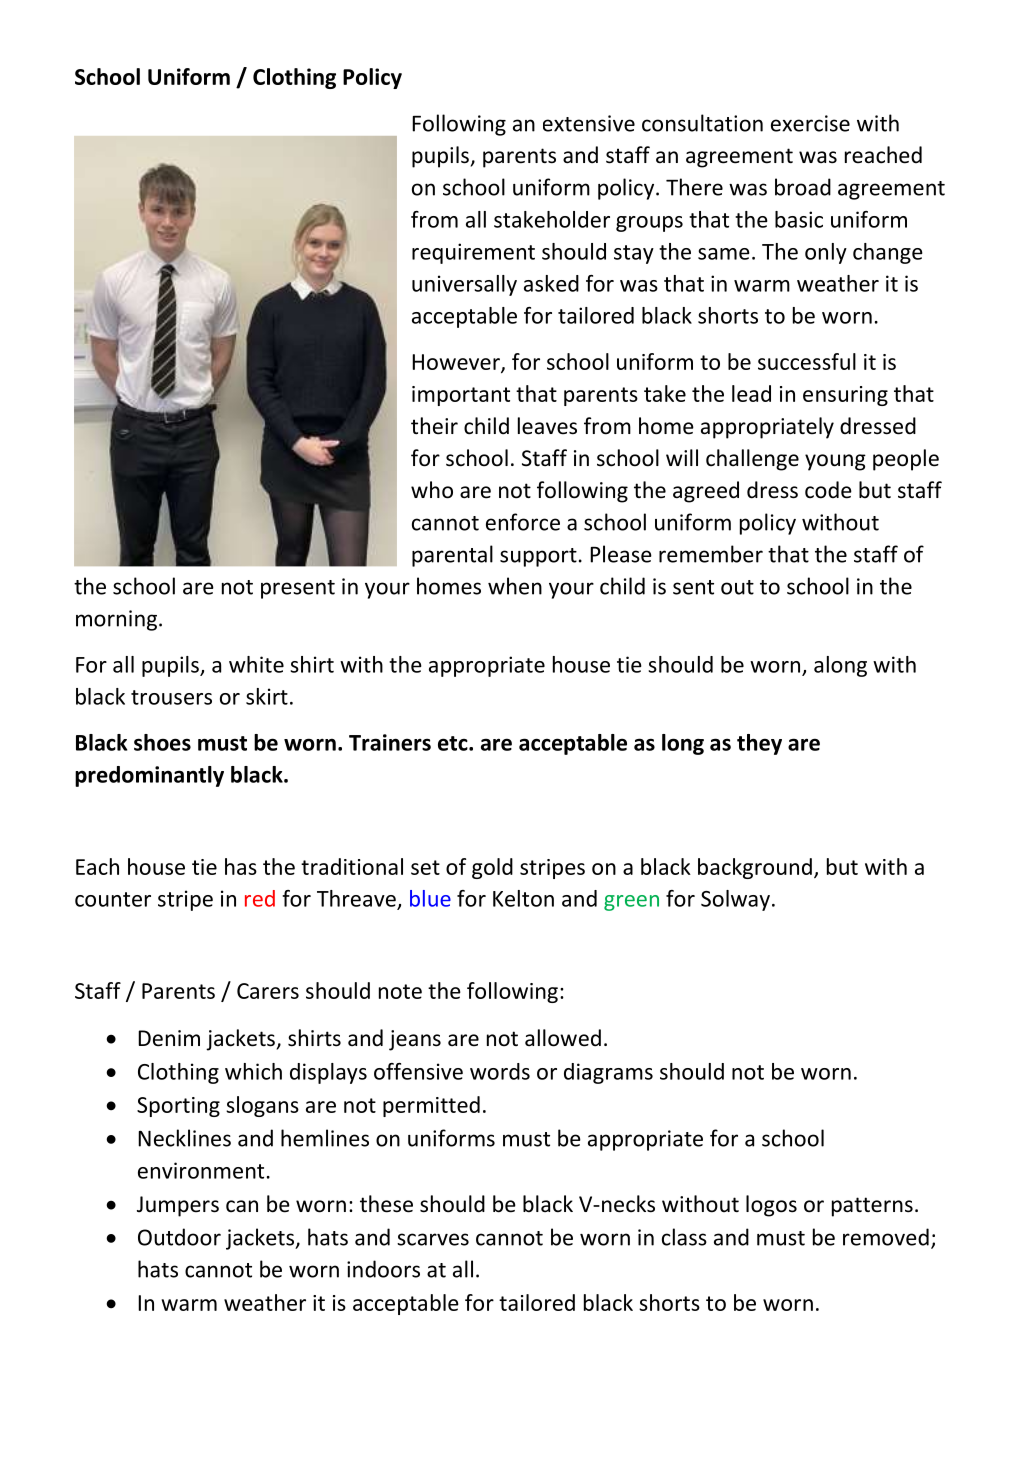  Describe the element at coordinates (492, 868) in the image. I see `gold` at that location.
